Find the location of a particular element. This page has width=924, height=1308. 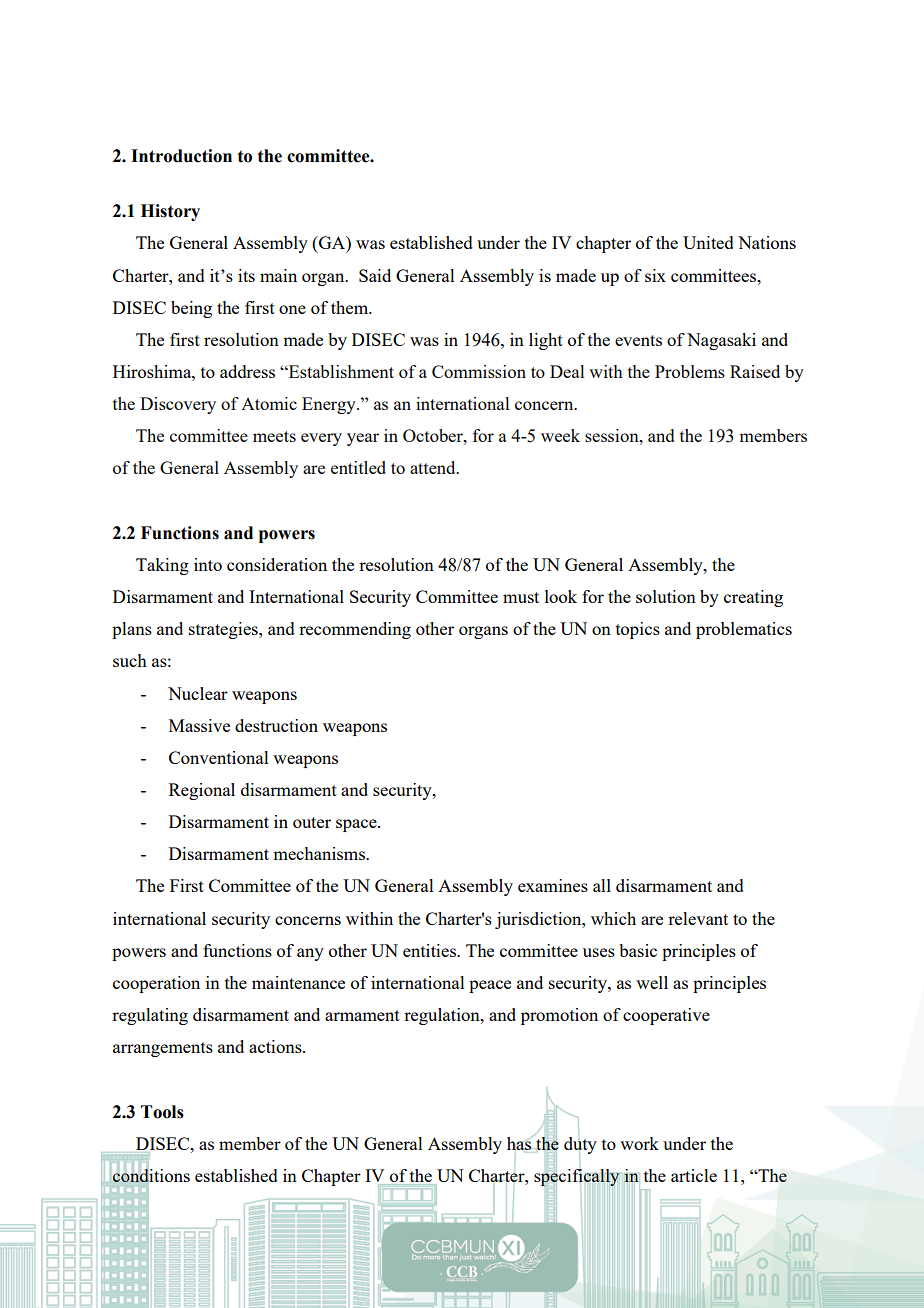

recommending is located at coordinates (355, 630).
